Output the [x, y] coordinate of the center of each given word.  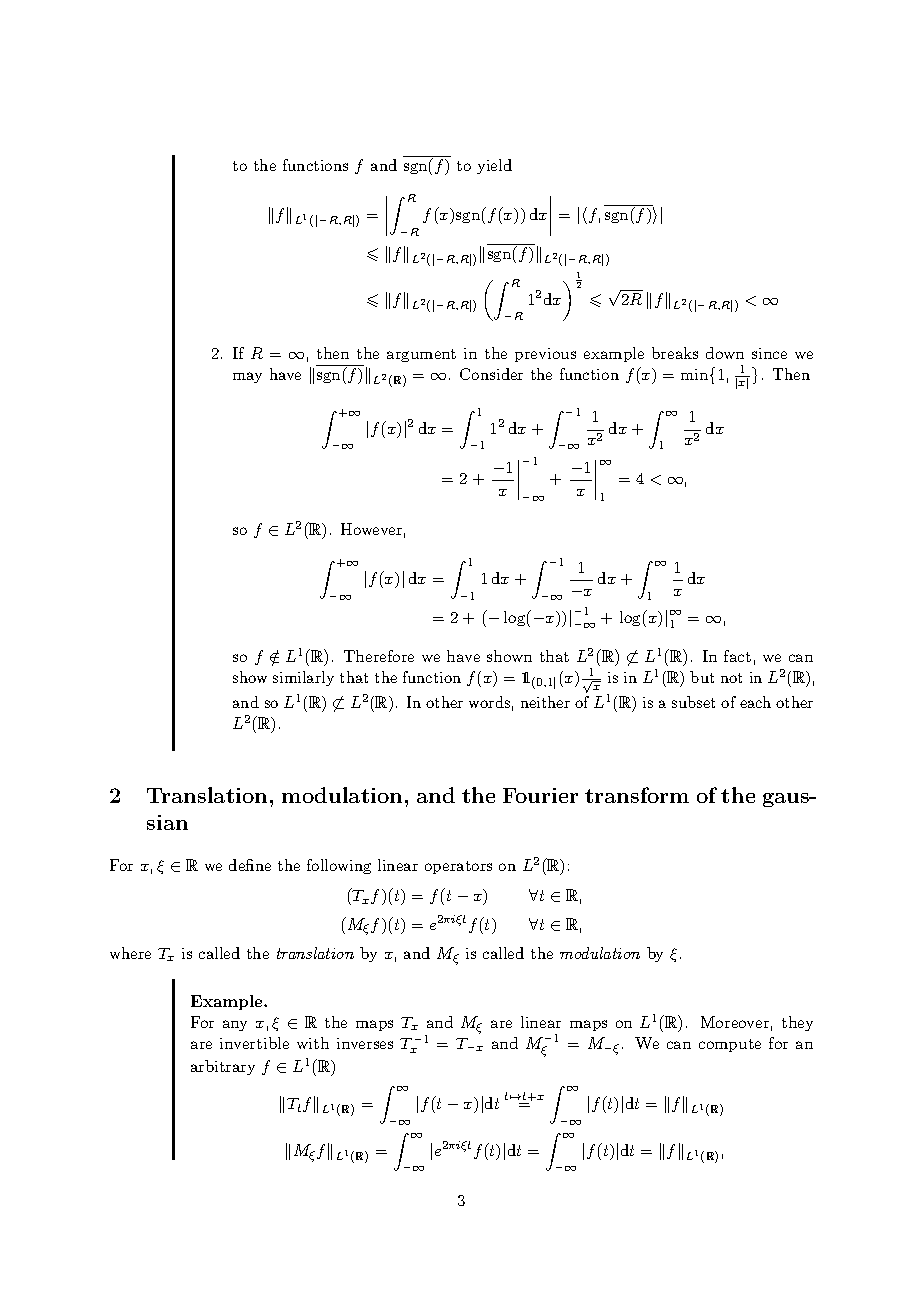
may [247, 377]
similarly [303, 678]
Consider [491, 374]
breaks [675, 353]
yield [494, 166]
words [489, 702]
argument [421, 355]
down [725, 353]
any [235, 1025]
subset [693, 702]
